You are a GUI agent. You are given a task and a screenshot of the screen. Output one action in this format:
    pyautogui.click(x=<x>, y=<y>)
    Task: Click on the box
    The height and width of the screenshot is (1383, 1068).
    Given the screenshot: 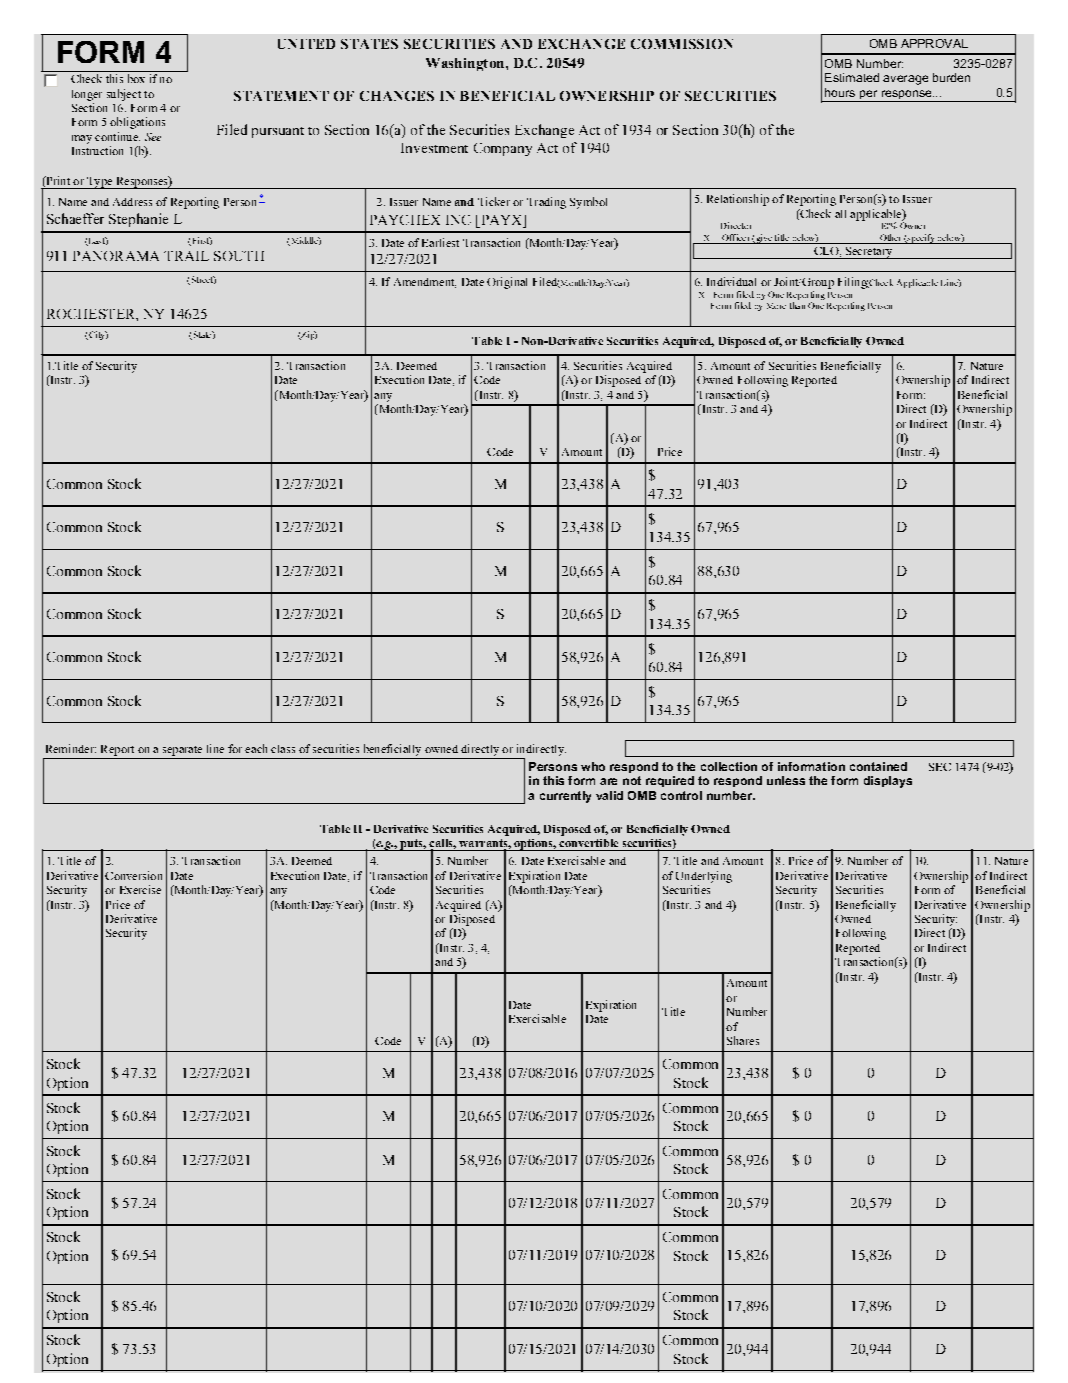 What is the action you would take?
    pyautogui.click(x=136, y=78)
